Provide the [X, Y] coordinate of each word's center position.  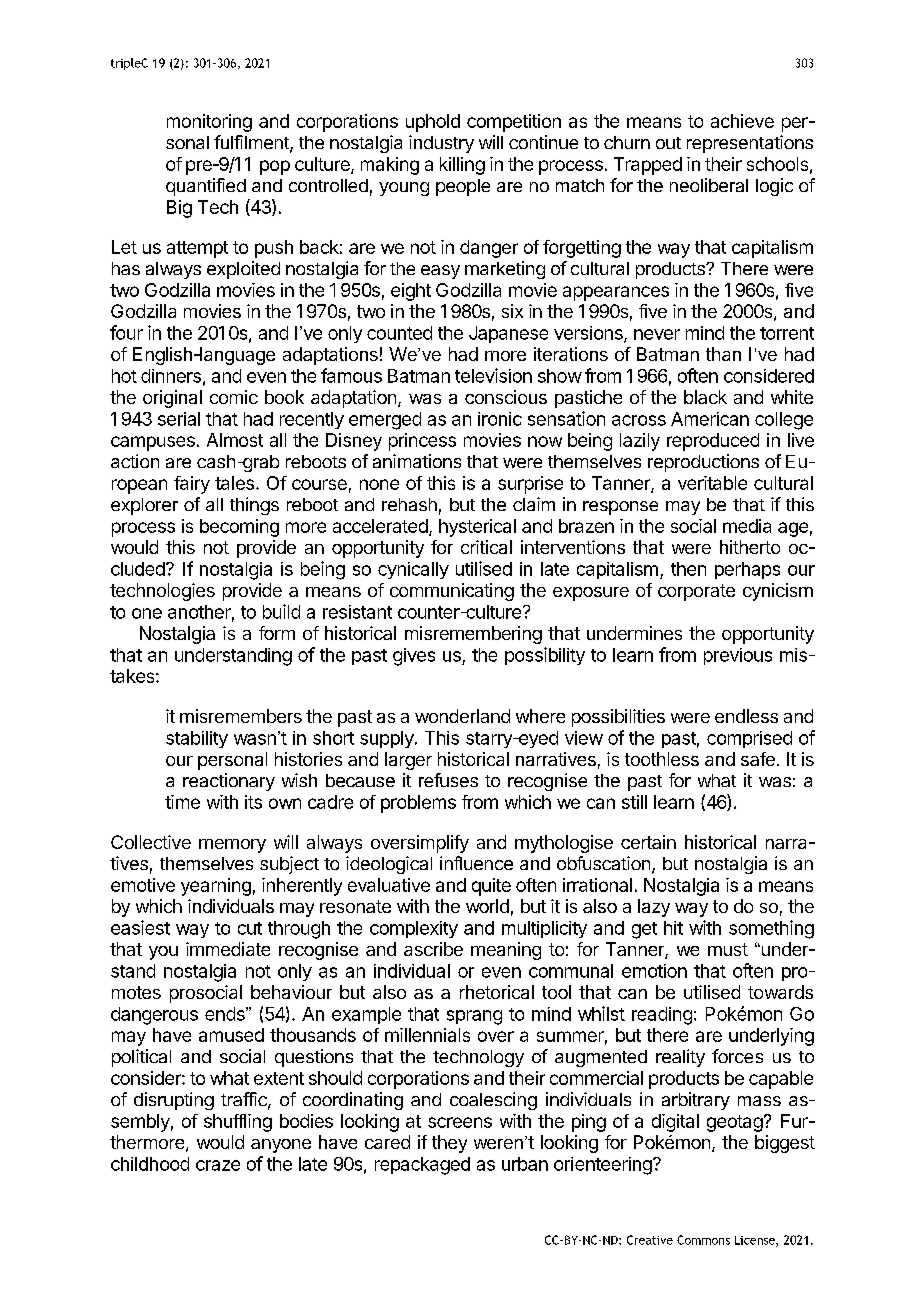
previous [738, 656]
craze [218, 1165]
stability [197, 739]
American [710, 419]
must [728, 949]
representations [750, 144]
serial [179, 419]
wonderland [462, 716]
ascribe [433, 949]
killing [462, 166]
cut [250, 928]
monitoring [209, 123]
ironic [500, 419]
